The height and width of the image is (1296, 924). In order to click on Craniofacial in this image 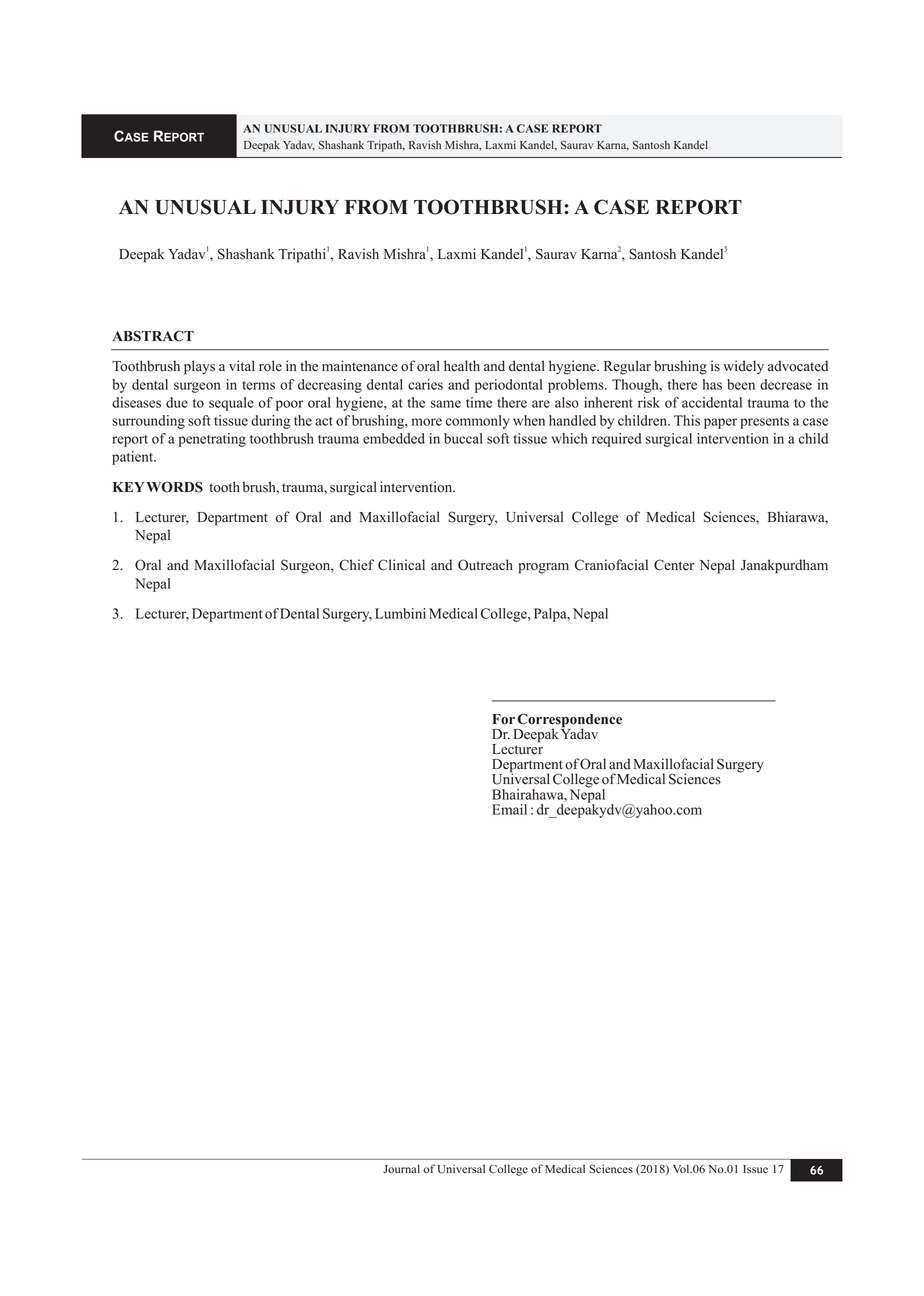, I will do `click(611, 565)`.
